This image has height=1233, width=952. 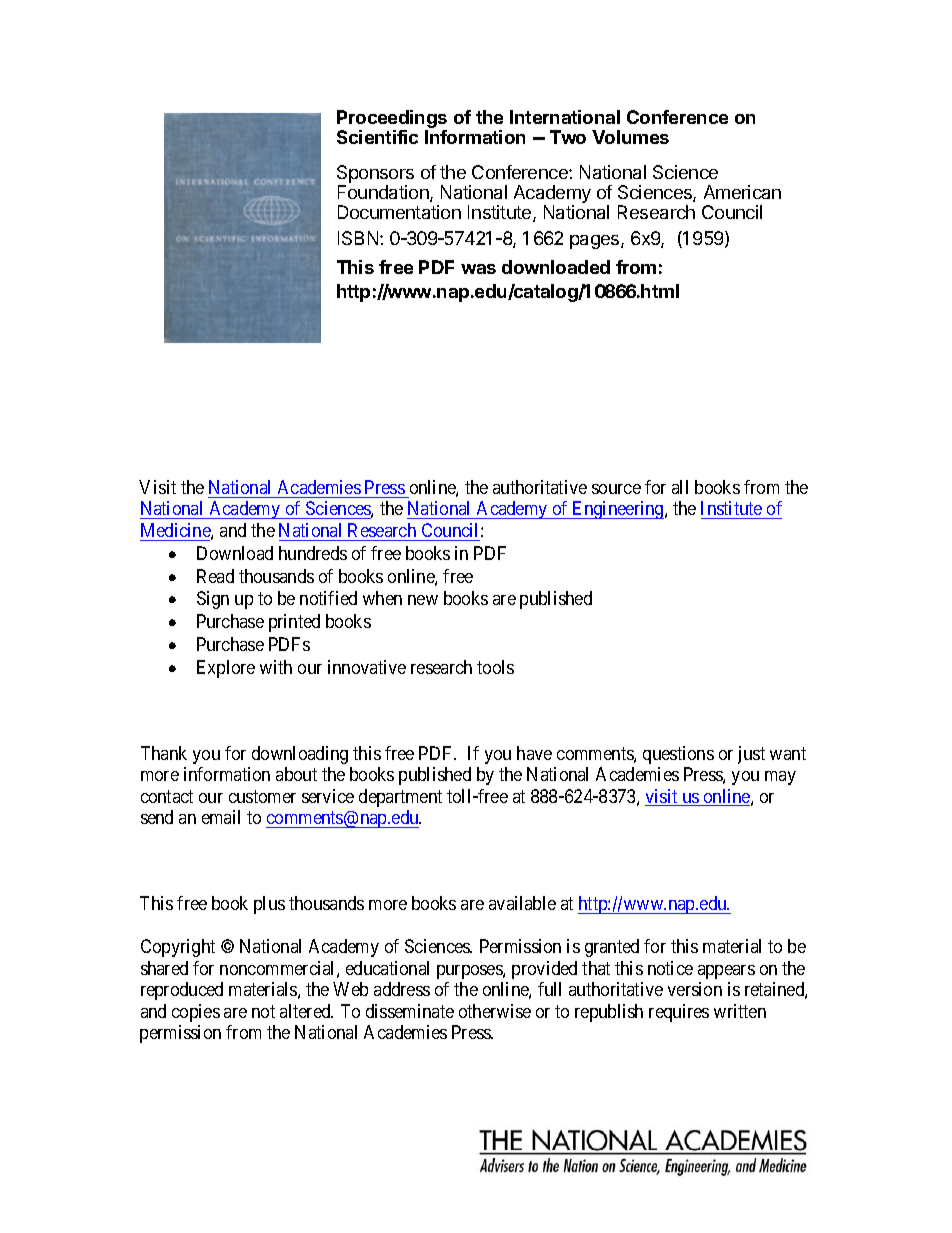 What do you see at coordinates (377, 137) in the image?
I see `Scientific` at bounding box center [377, 137].
